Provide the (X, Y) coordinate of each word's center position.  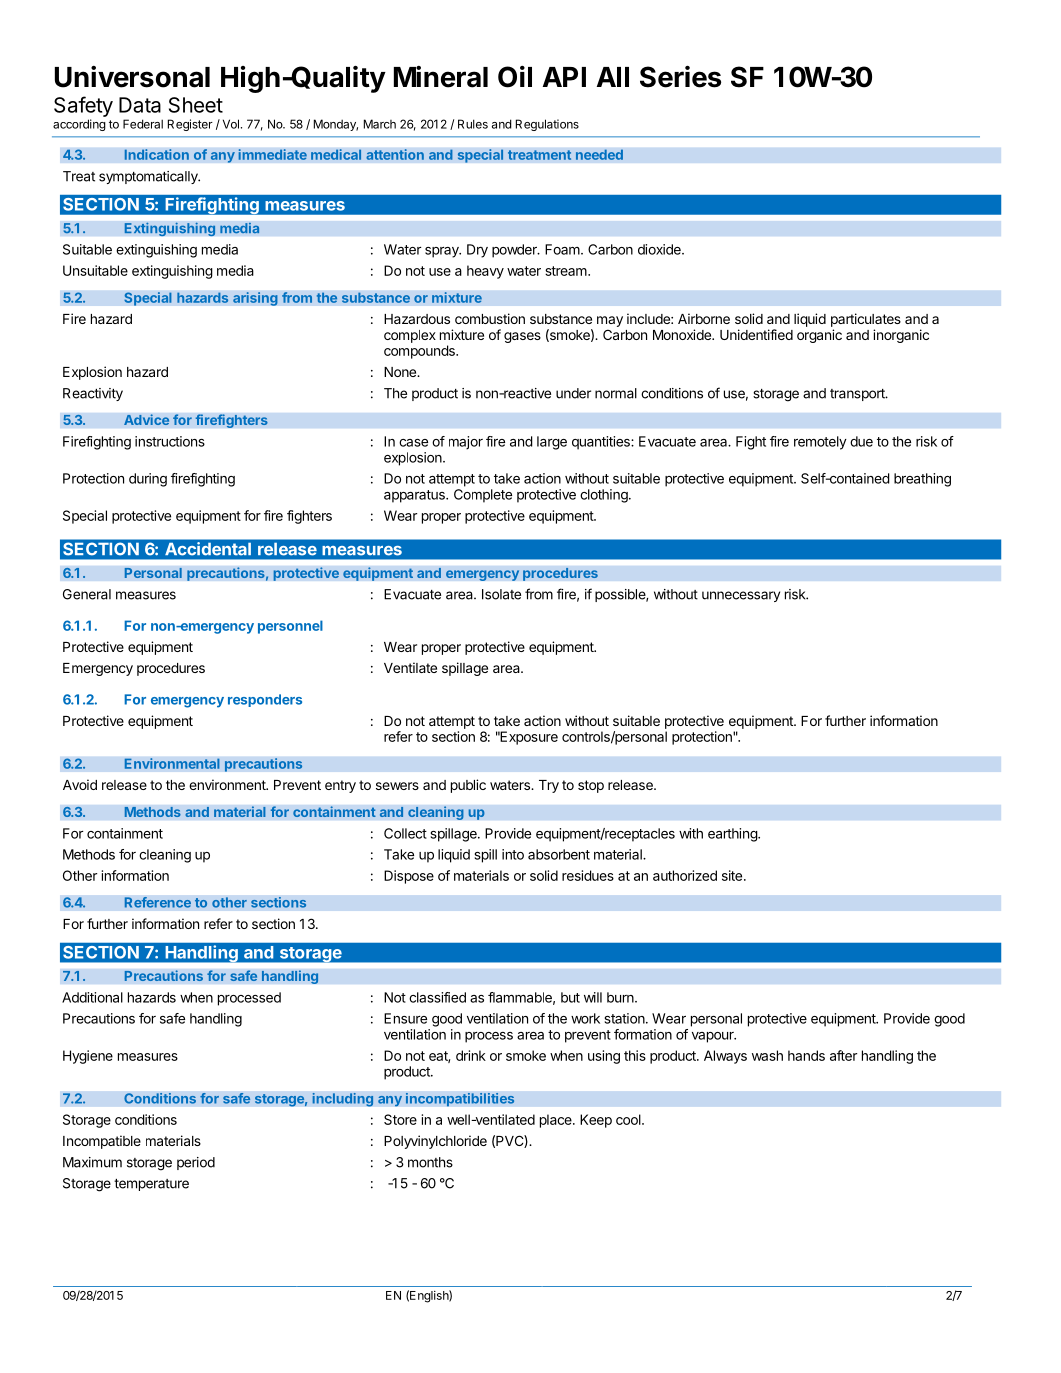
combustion (490, 318)
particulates (866, 320)
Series (680, 77)
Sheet (196, 105)
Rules (473, 124)
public (468, 786)
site (732, 875)
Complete (483, 496)
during (148, 480)
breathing (922, 480)
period (196, 1163)
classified (437, 997)
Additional (92, 997)
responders (265, 700)
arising (255, 299)
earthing (733, 835)
